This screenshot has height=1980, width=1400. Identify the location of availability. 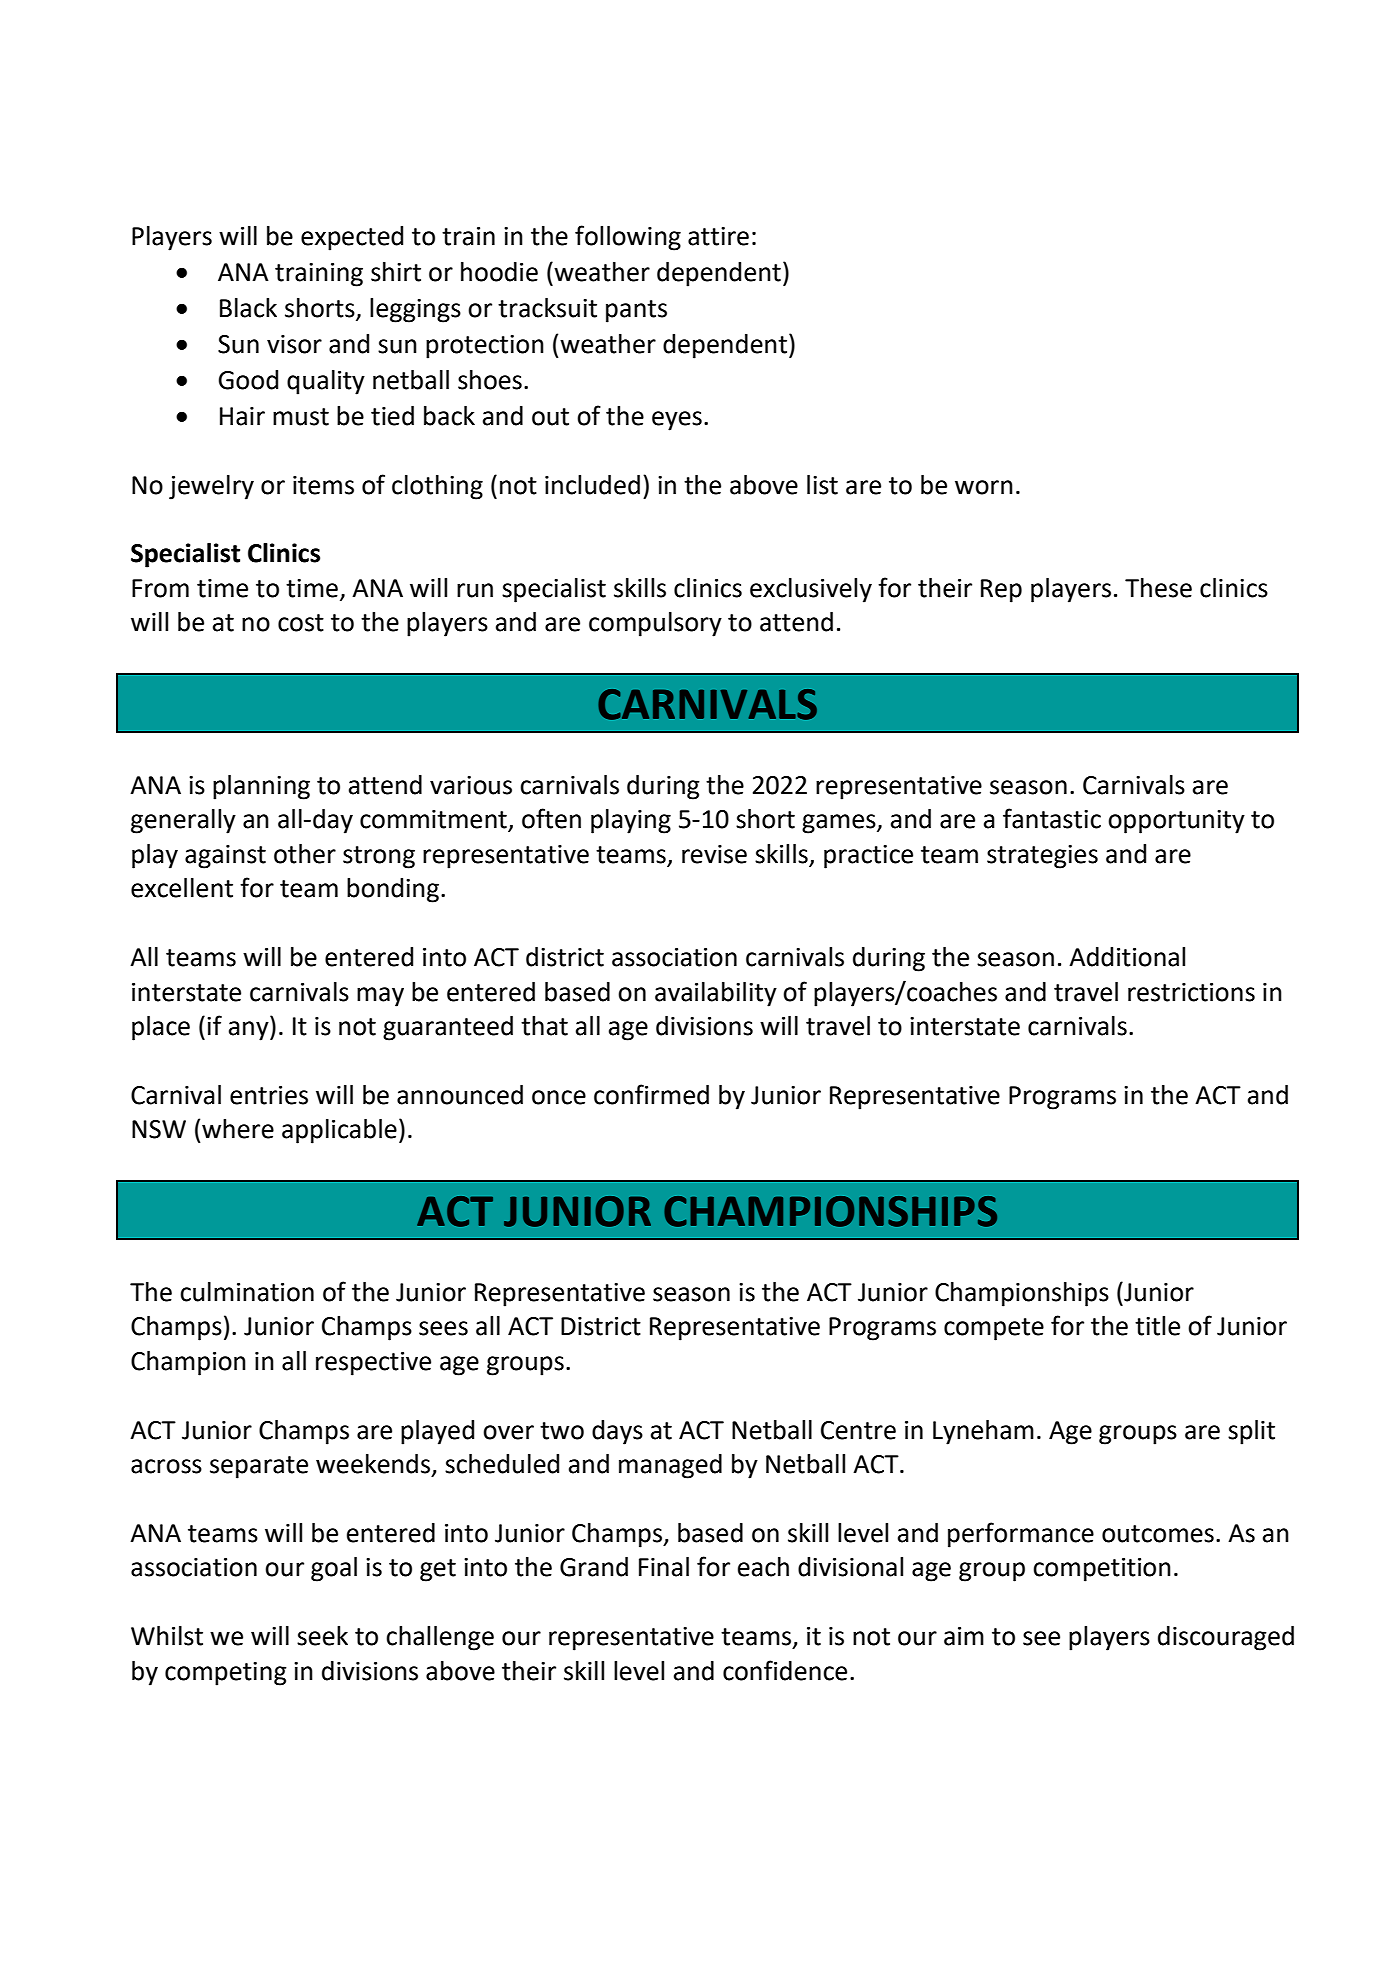
(716, 994).
